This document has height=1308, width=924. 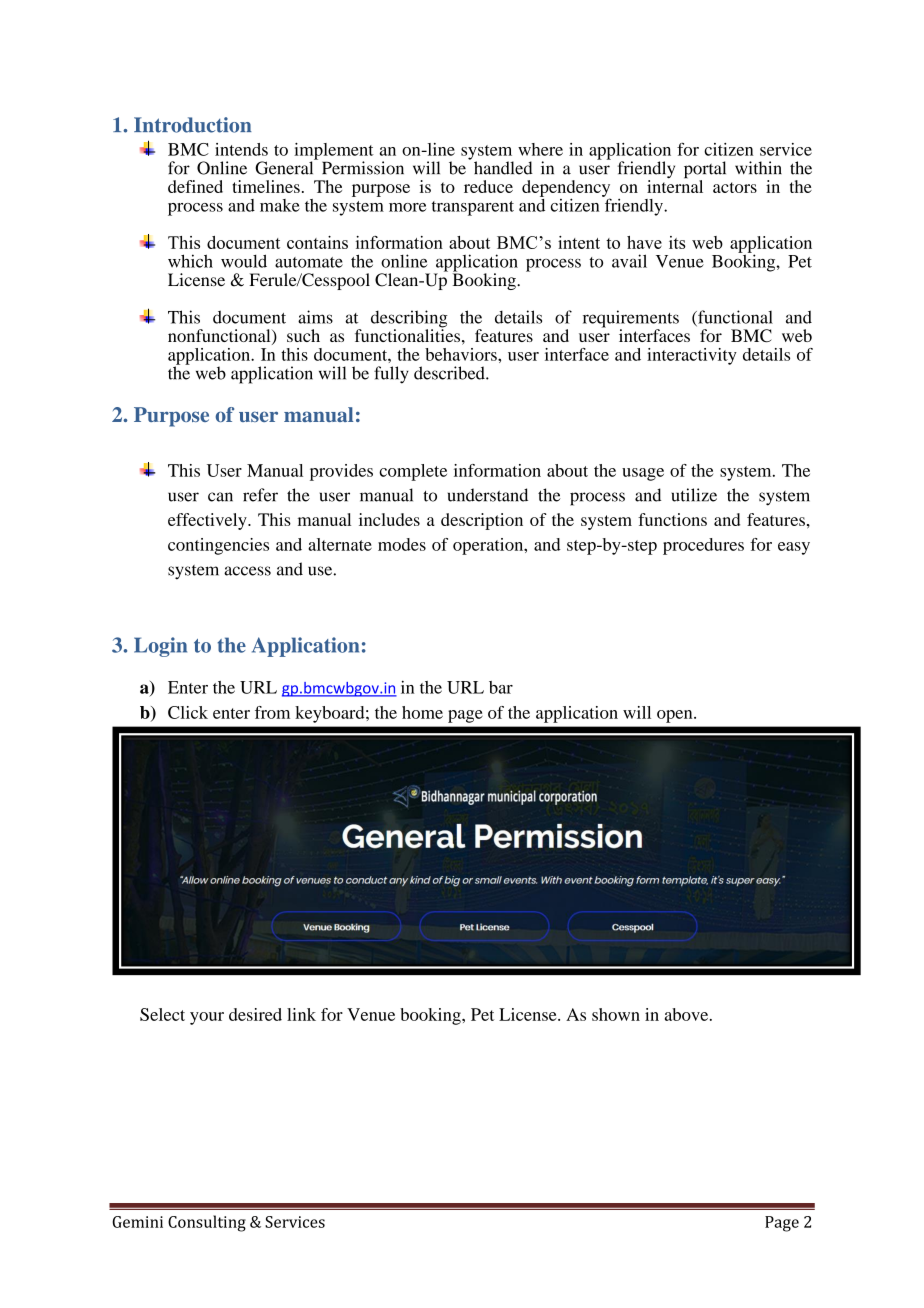 I want to click on home, so click(x=422, y=712).
